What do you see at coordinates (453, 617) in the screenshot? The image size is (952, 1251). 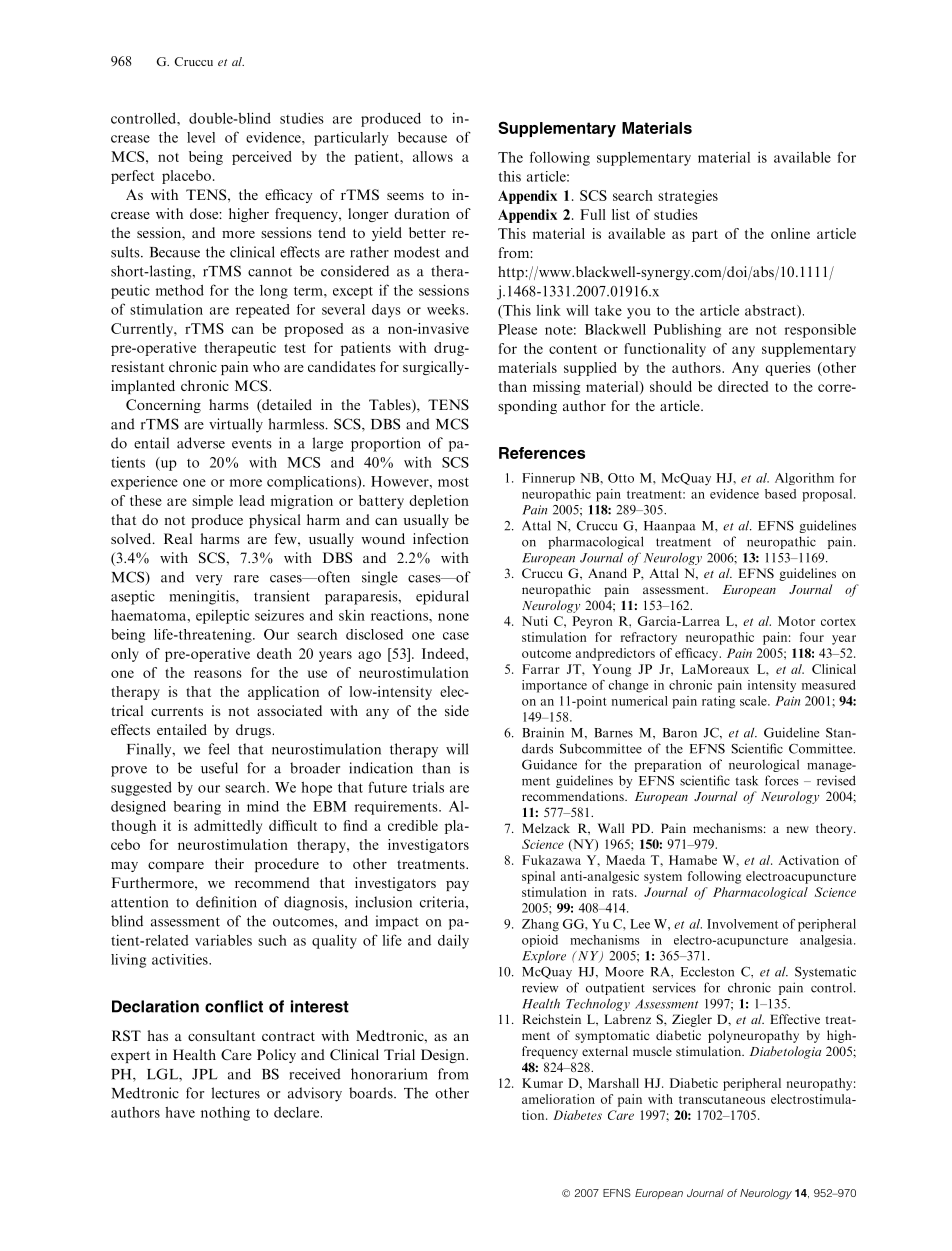 I see `none` at bounding box center [453, 617].
